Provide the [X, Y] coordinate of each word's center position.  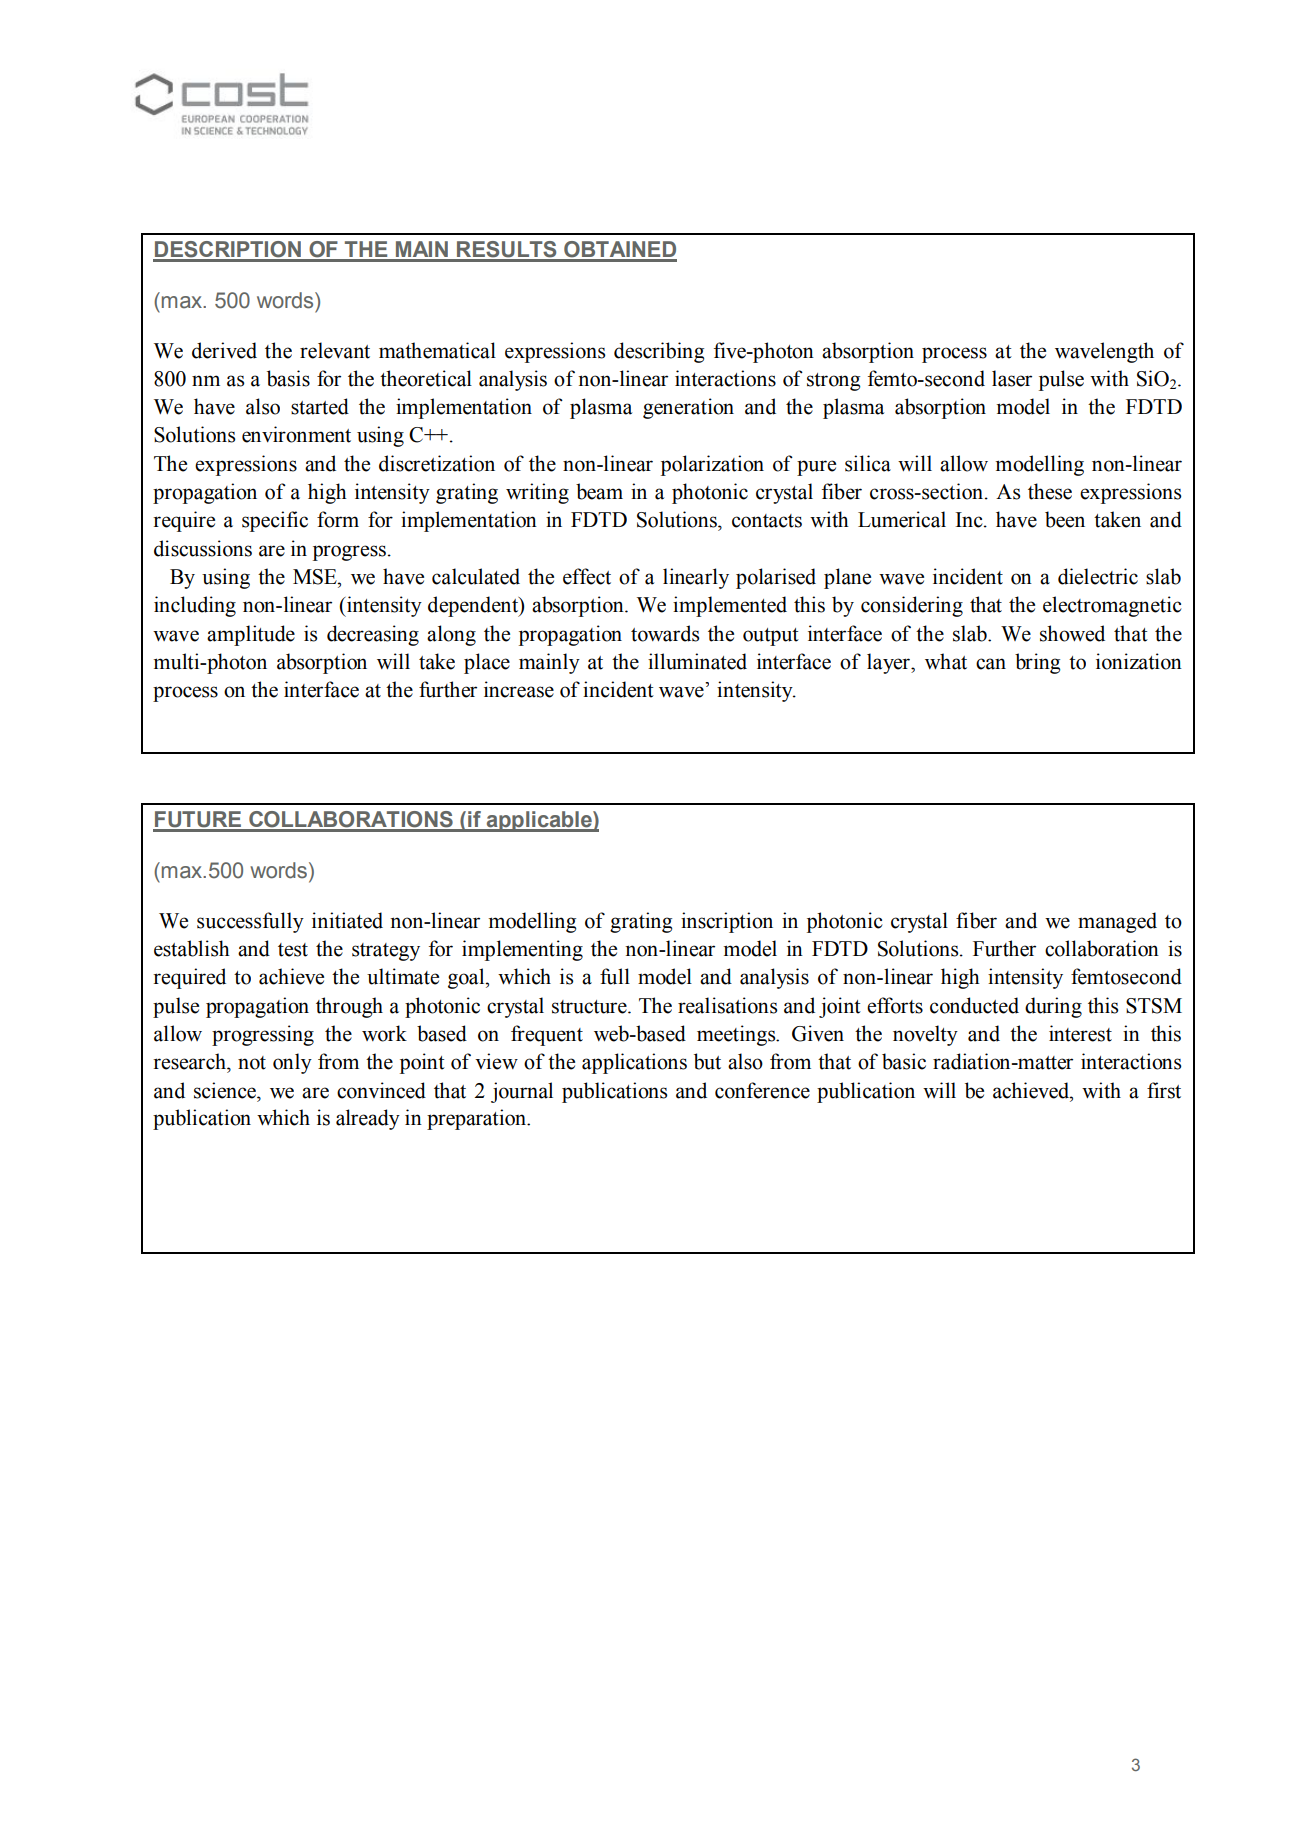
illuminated [697, 661]
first [1164, 1090]
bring [1038, 663]
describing [659, 352]
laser [1012, 378]
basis [288, 378]
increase [519, 689]
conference [762, 1090]
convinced [381, 1090]
